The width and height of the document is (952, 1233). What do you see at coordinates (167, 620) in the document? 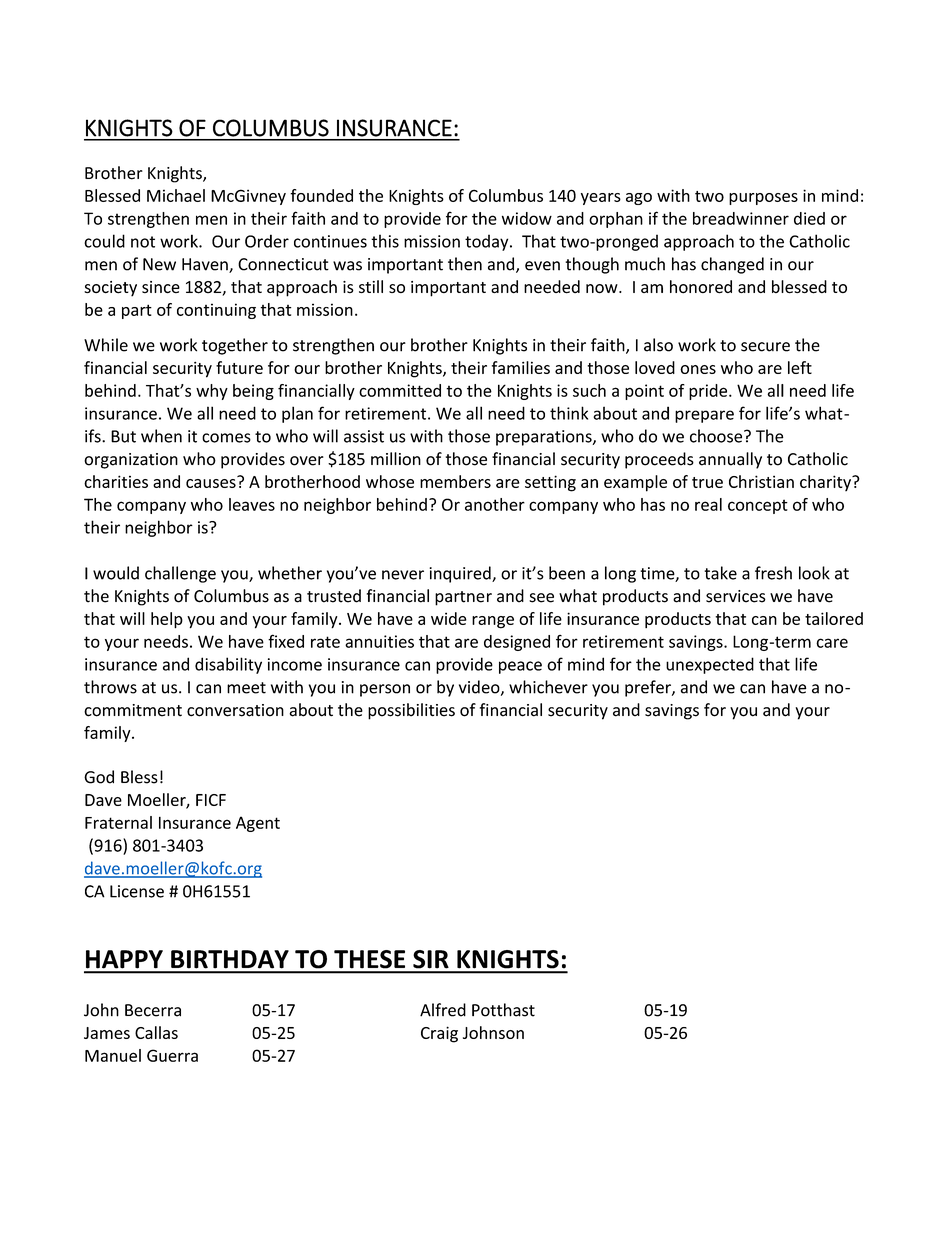
I see `help` at bounding box center [167, 620].
